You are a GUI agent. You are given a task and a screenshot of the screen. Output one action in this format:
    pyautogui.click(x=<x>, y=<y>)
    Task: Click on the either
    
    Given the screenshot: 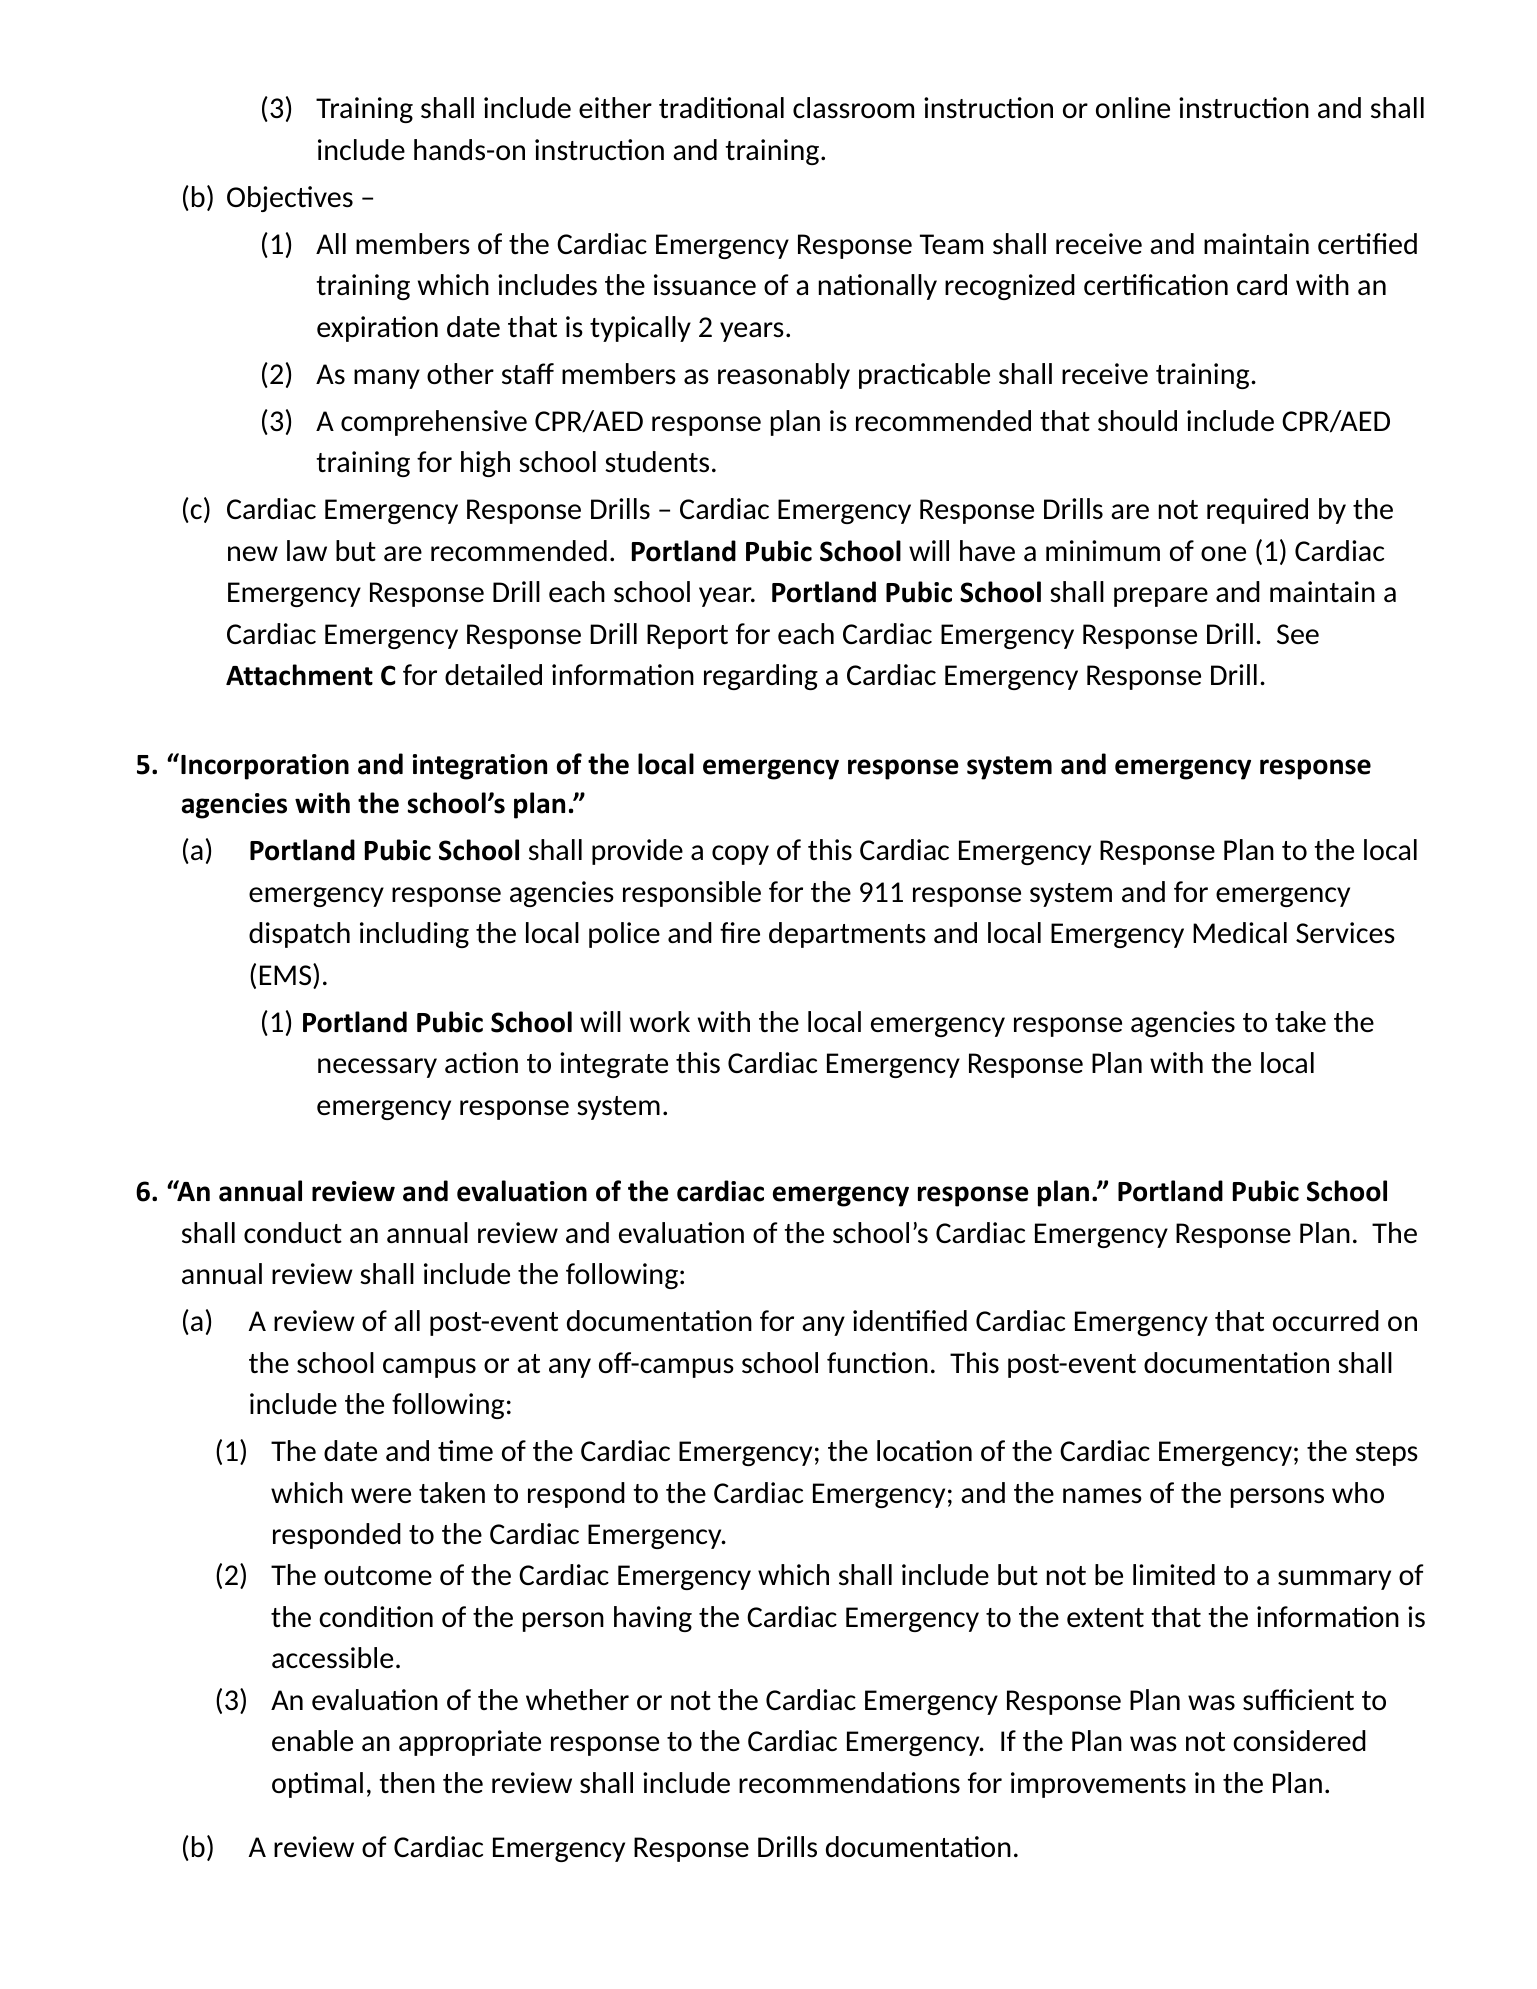 What is the action you would take?
    pyautogui.click(x=615, y=107)
